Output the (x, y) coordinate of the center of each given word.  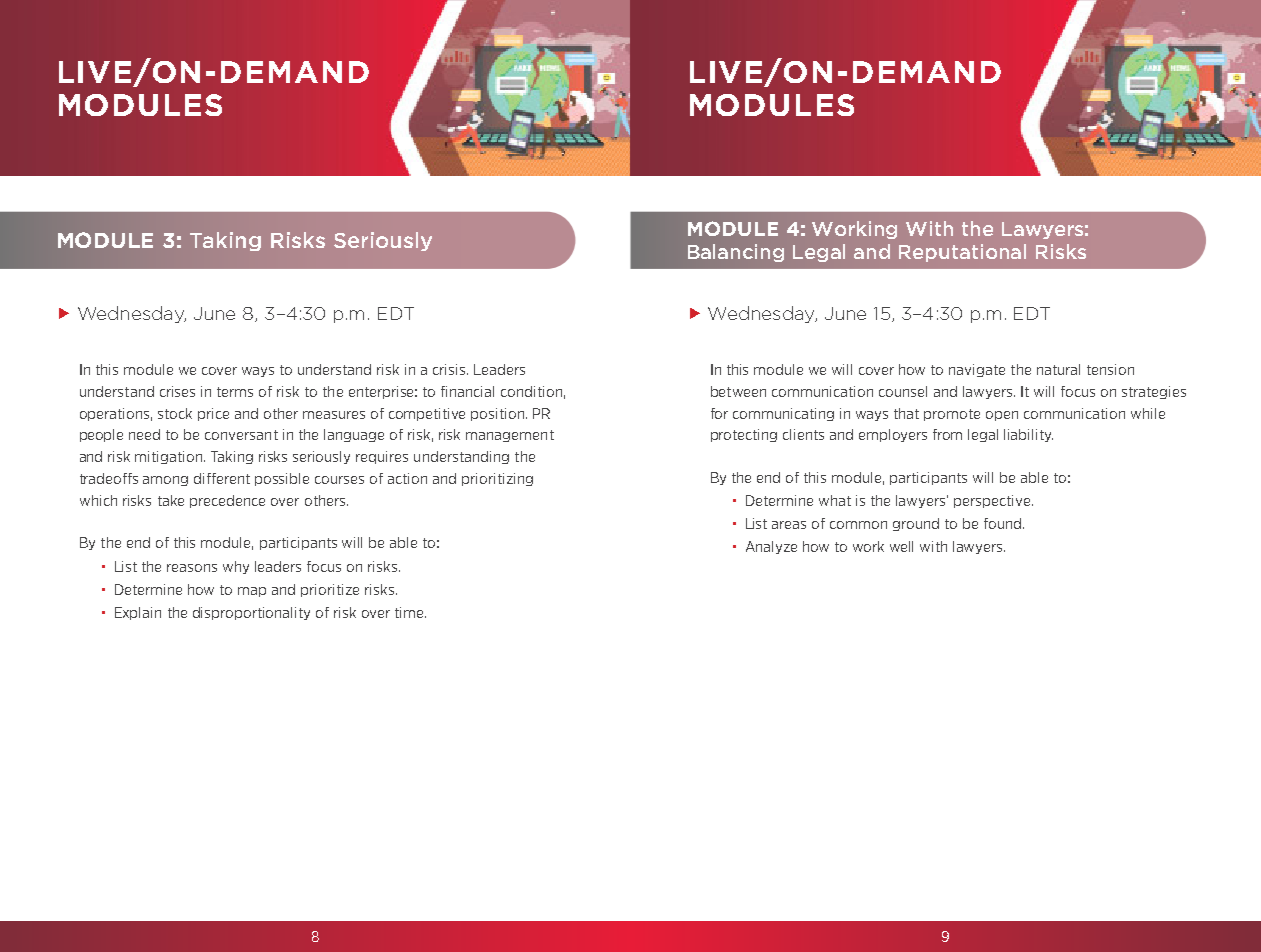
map (252, 592)
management (510, 436)
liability (1028, 435)
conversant (241, 435)
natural (1058, 369)
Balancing (736, 253)
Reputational (962, 253)
